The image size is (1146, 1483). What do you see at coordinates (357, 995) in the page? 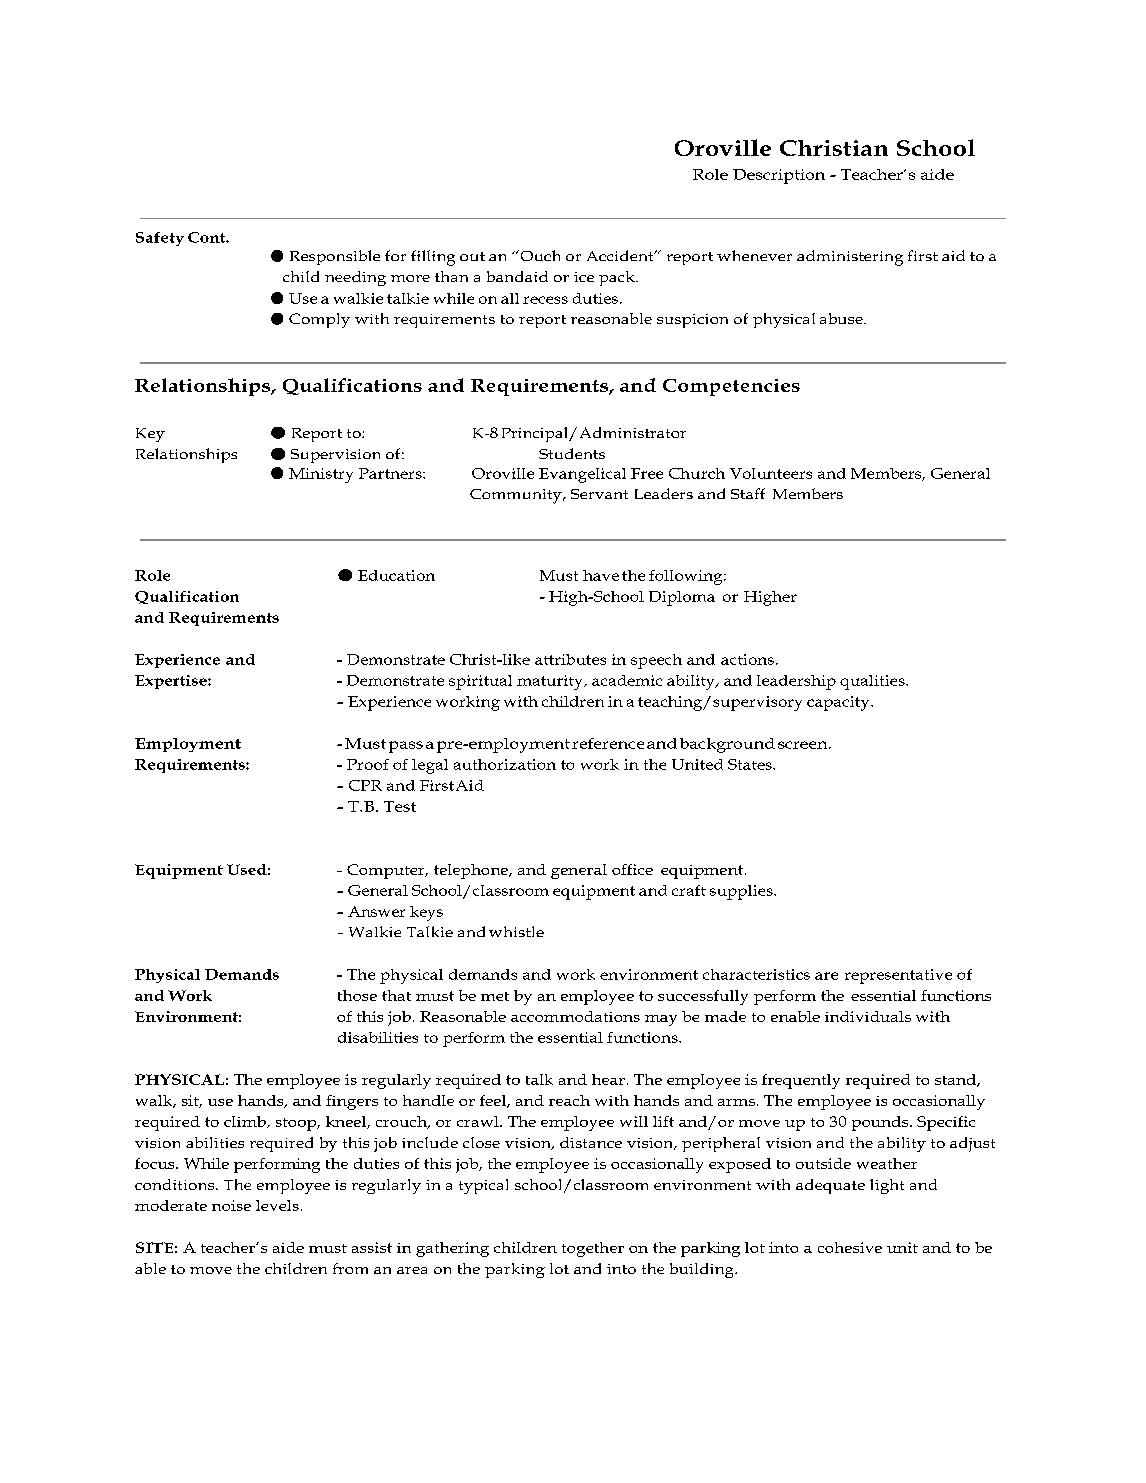
I see `those` at bounding box center [357, 995].
